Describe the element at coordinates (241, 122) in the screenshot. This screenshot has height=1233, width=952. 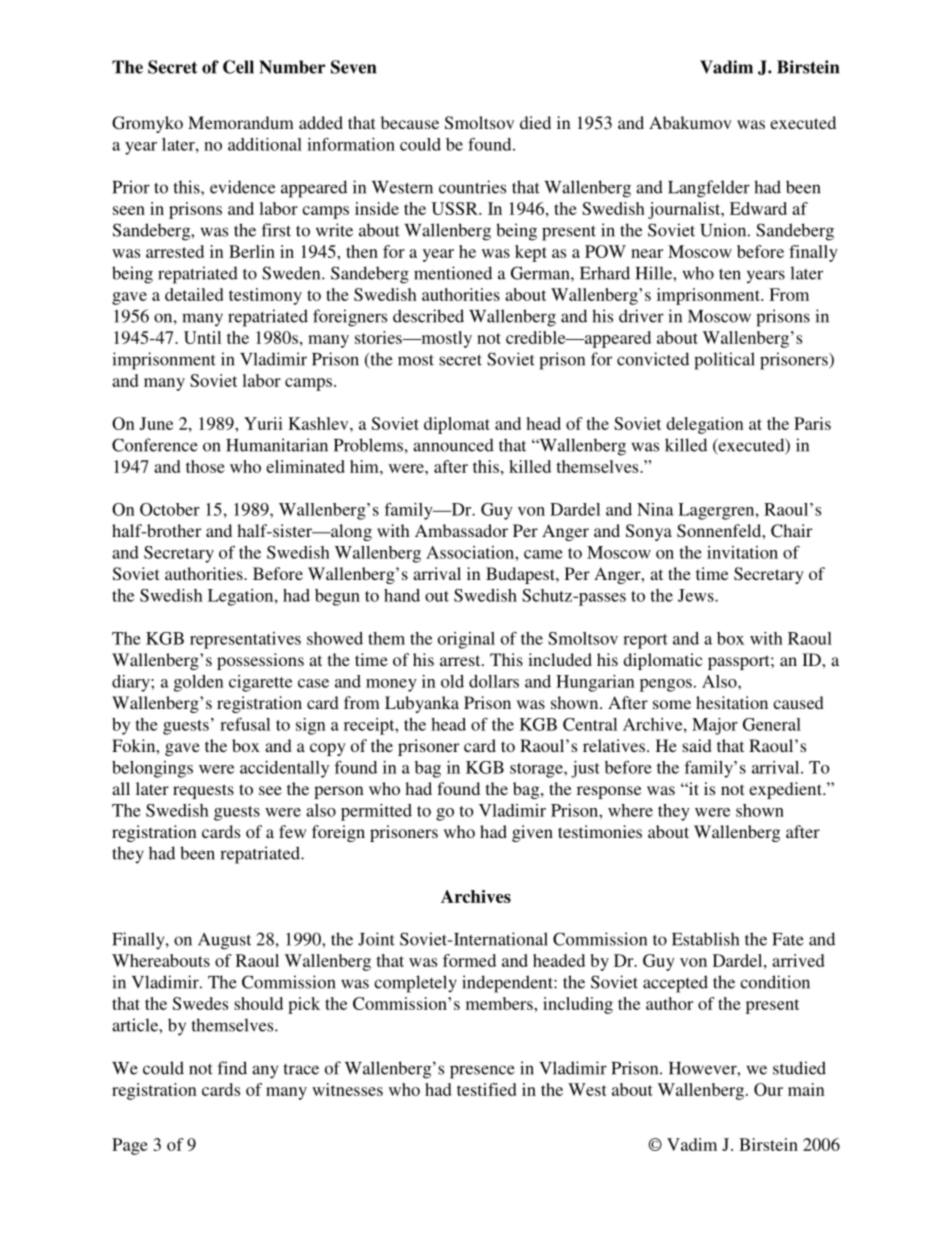
I see `Memorandum` at that location.
